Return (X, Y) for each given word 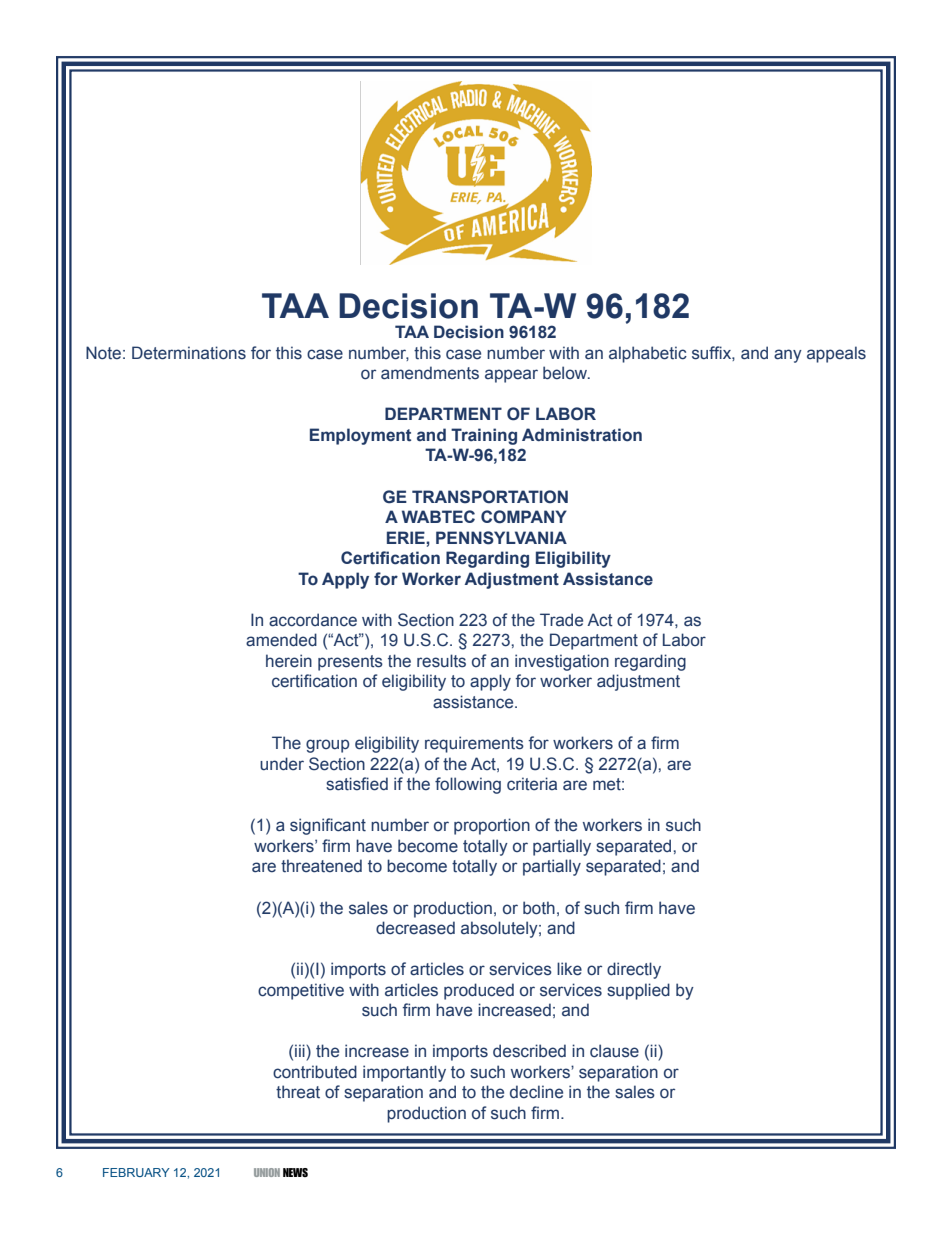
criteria (532, 784)
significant (328, 826)
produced (479, 991)
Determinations (189, 353)
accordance (313, 620)
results (441, 661)
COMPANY (524, 517)
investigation (562, 662)
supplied (638, 991)
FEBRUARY (136, 1172)
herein (289, 661)
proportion (492, 826)
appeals (836, 354)
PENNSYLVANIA (501, 538)
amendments (430, 373)
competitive (301, 991)
